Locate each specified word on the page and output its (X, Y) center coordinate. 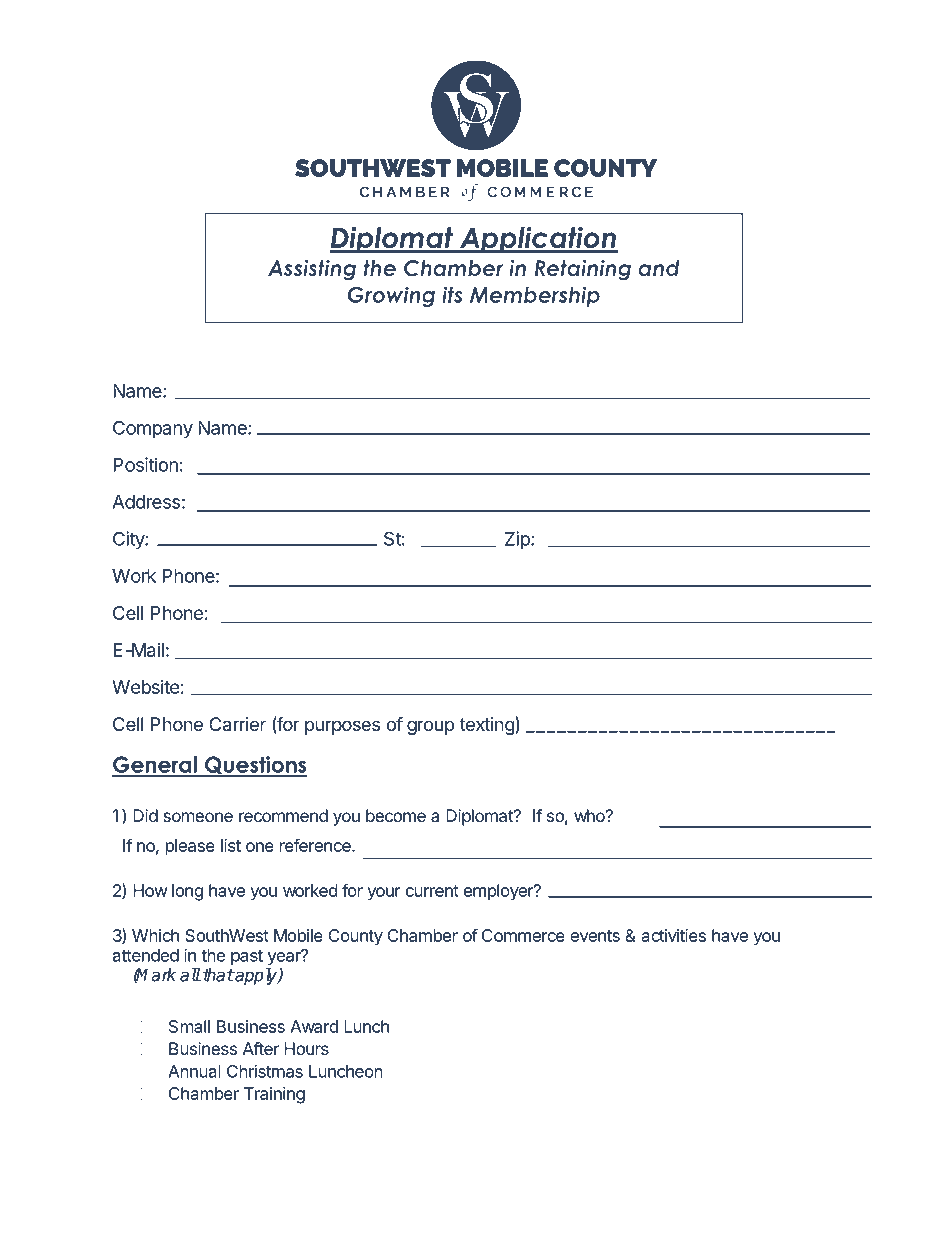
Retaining (583, 270)
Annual (194, 1071)
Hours (306, 1048)
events (595, 936)
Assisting (312, 270)
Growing (391, 296)
